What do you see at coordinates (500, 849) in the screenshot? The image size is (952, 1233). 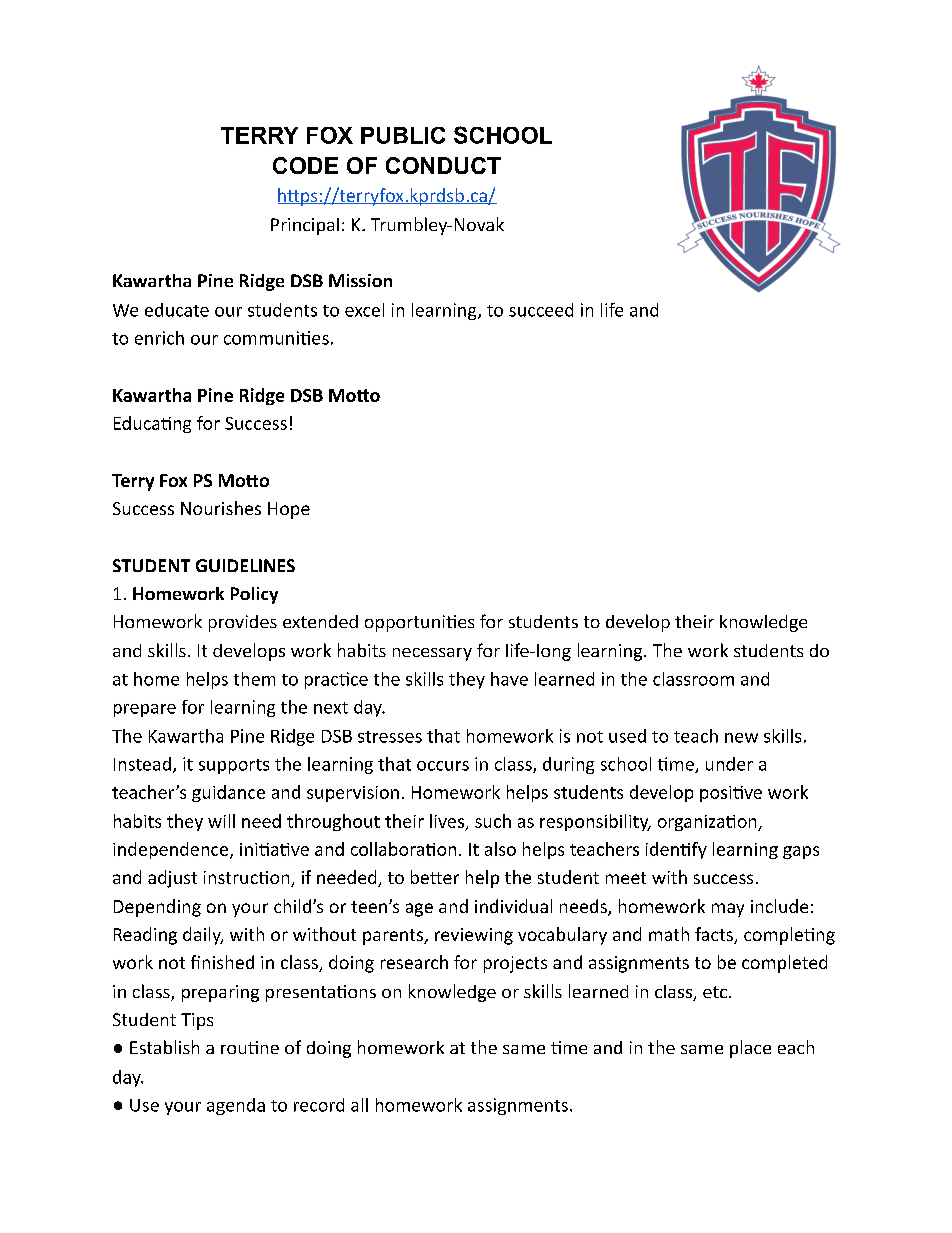 I see `also` at bounding box center [500, 849].
